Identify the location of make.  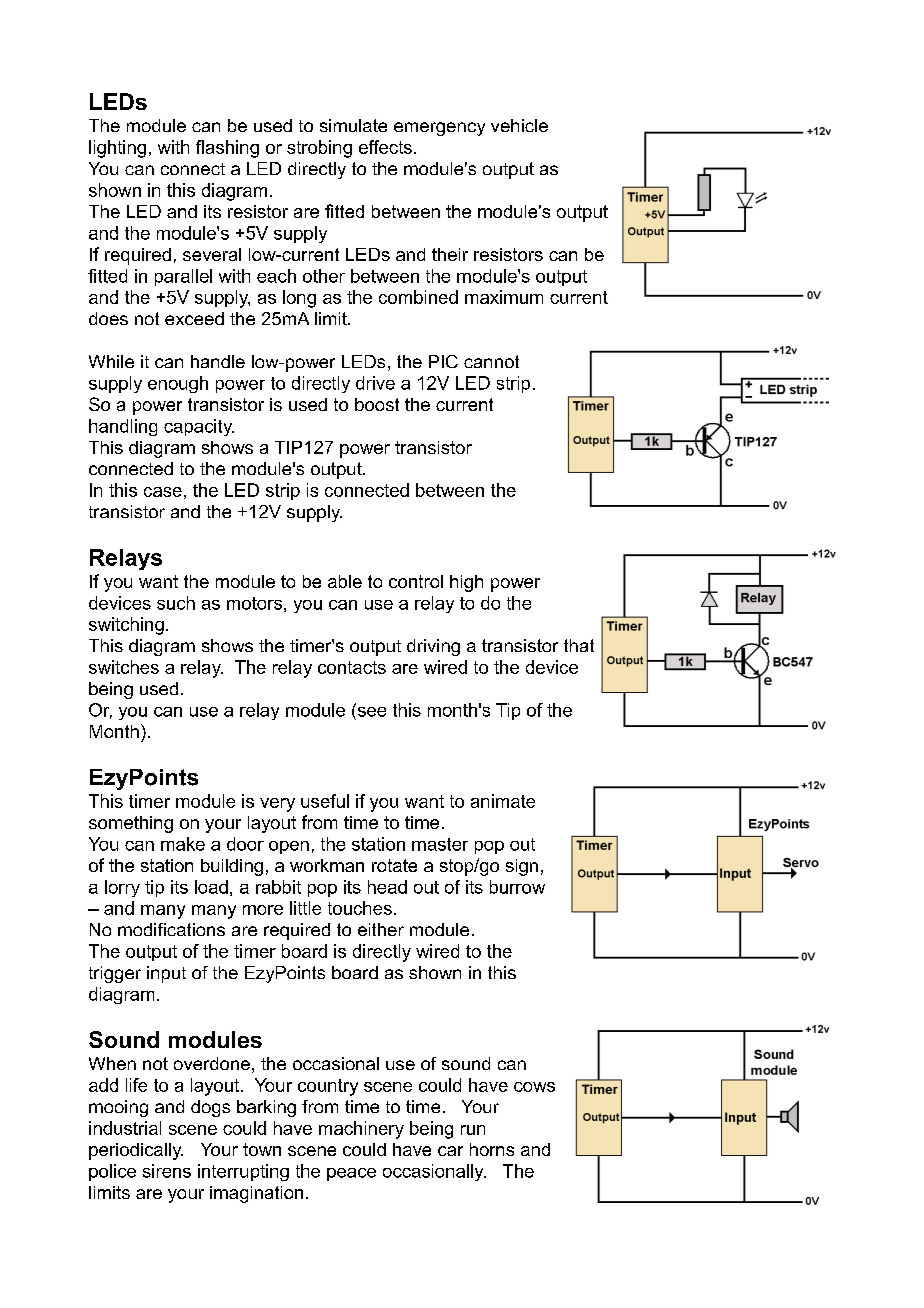
(183, 844).
